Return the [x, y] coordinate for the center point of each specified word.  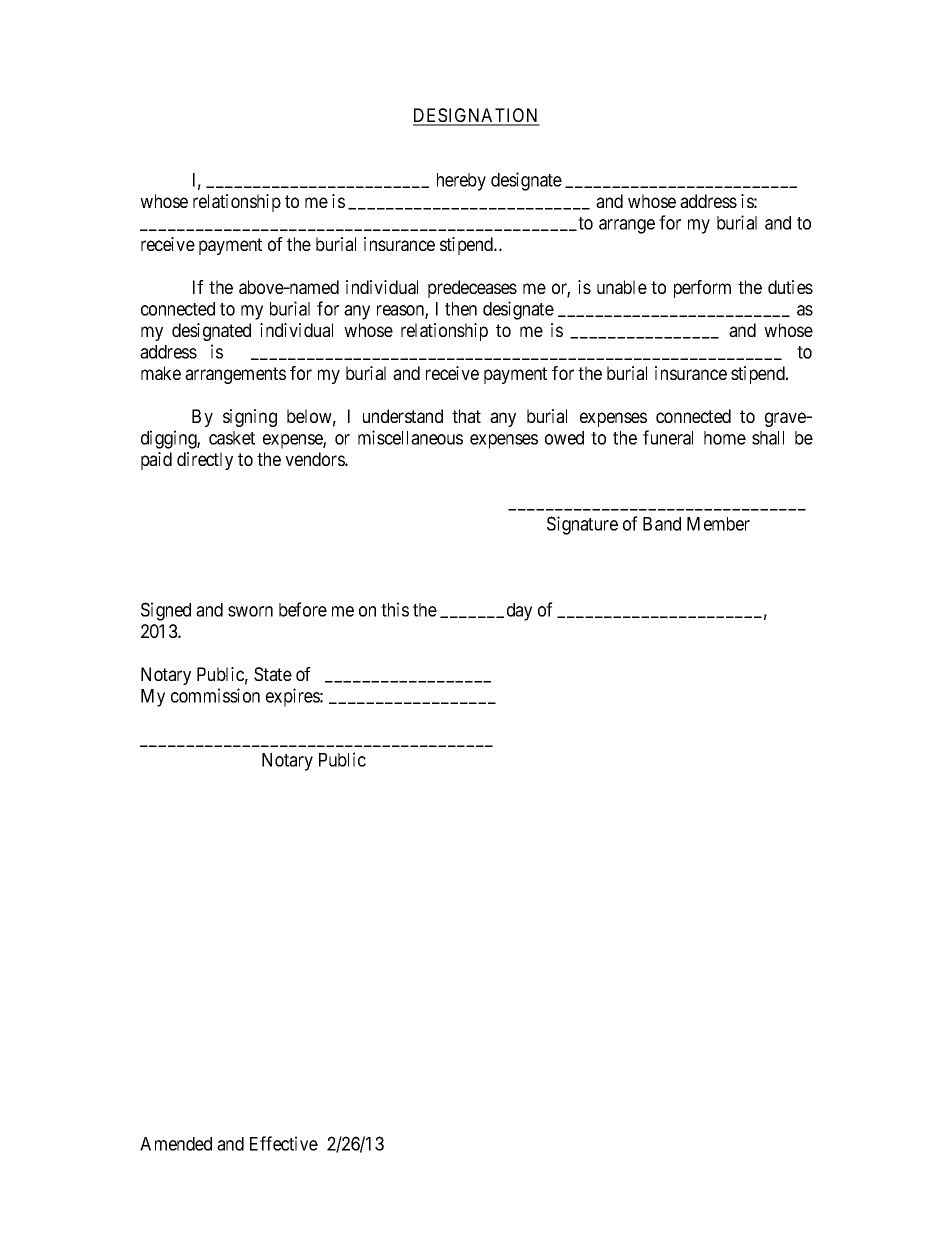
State [273, 674]
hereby [461, 182]
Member [718, 524]
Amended [176, 1144]
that [466, 416]
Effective [284, 1143]
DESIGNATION [476, 116]
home [725, 438]
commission [215, 695]
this [395, 609]
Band [662, 524]
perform [702, 289]
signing [250, 418]
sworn [250, 611]
